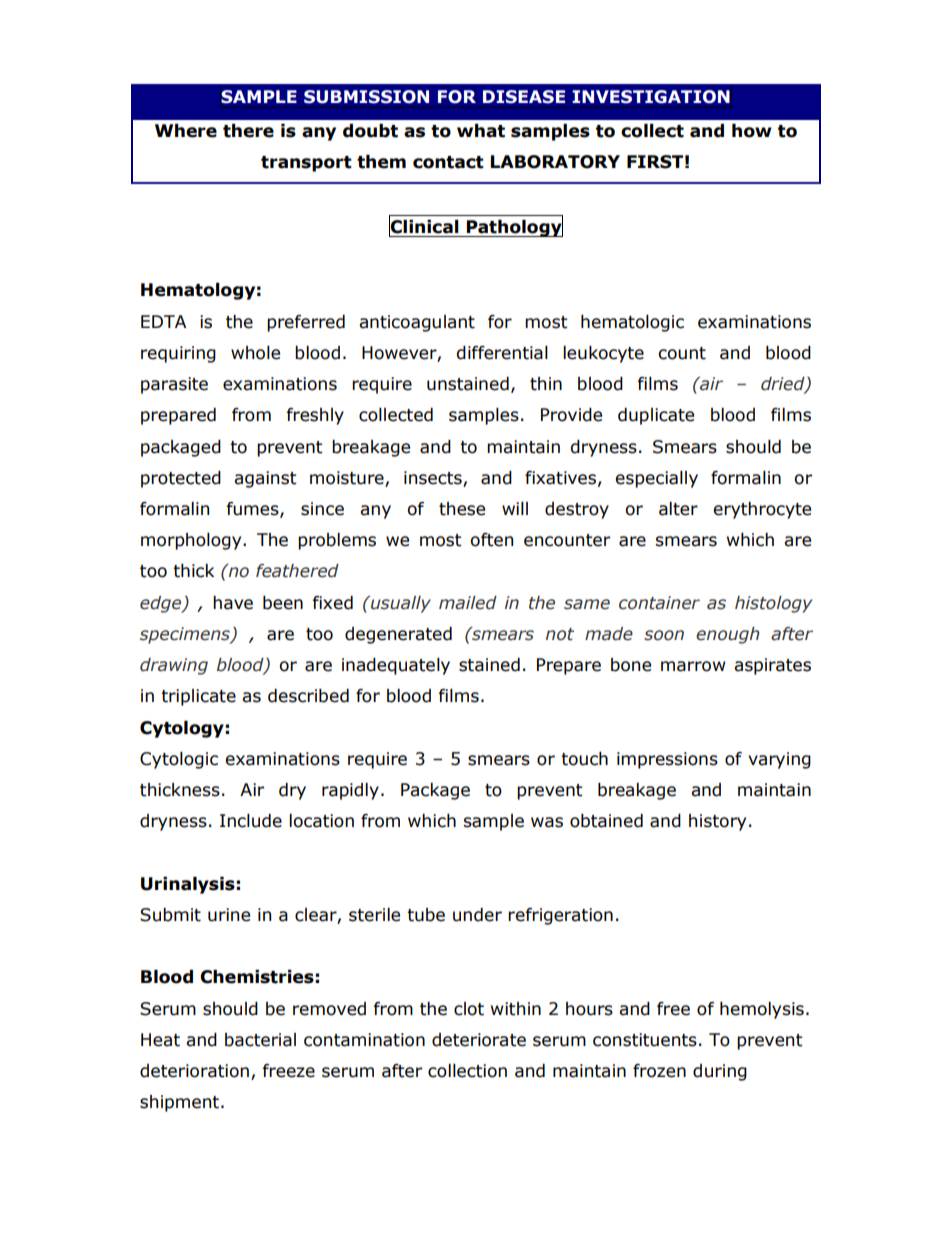 The height and width of the document is (1233, 952). I want to click on deterioration, so click(194, 1071).
